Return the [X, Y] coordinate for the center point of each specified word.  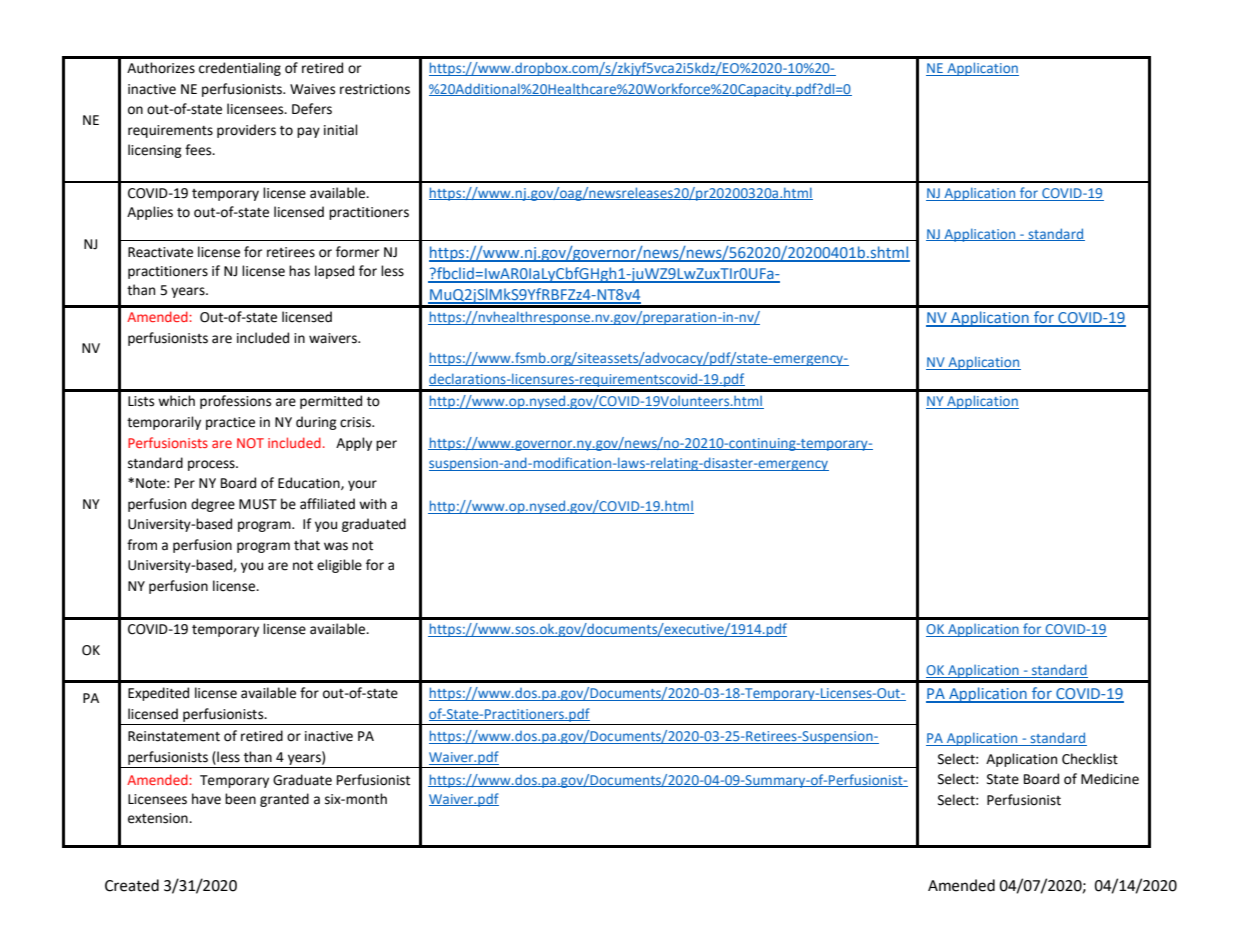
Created [132, 885]
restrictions [375, 89]
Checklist [1090, 759]
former [357, 252]
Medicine [1110, 779]
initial [341, 130]
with [372, 504]
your [362, 485]
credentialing [240, 69]
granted [284, 800]
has [299, 271]
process [212, 465]
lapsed [334, 272]
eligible [339, 566]
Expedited [158, 694]
